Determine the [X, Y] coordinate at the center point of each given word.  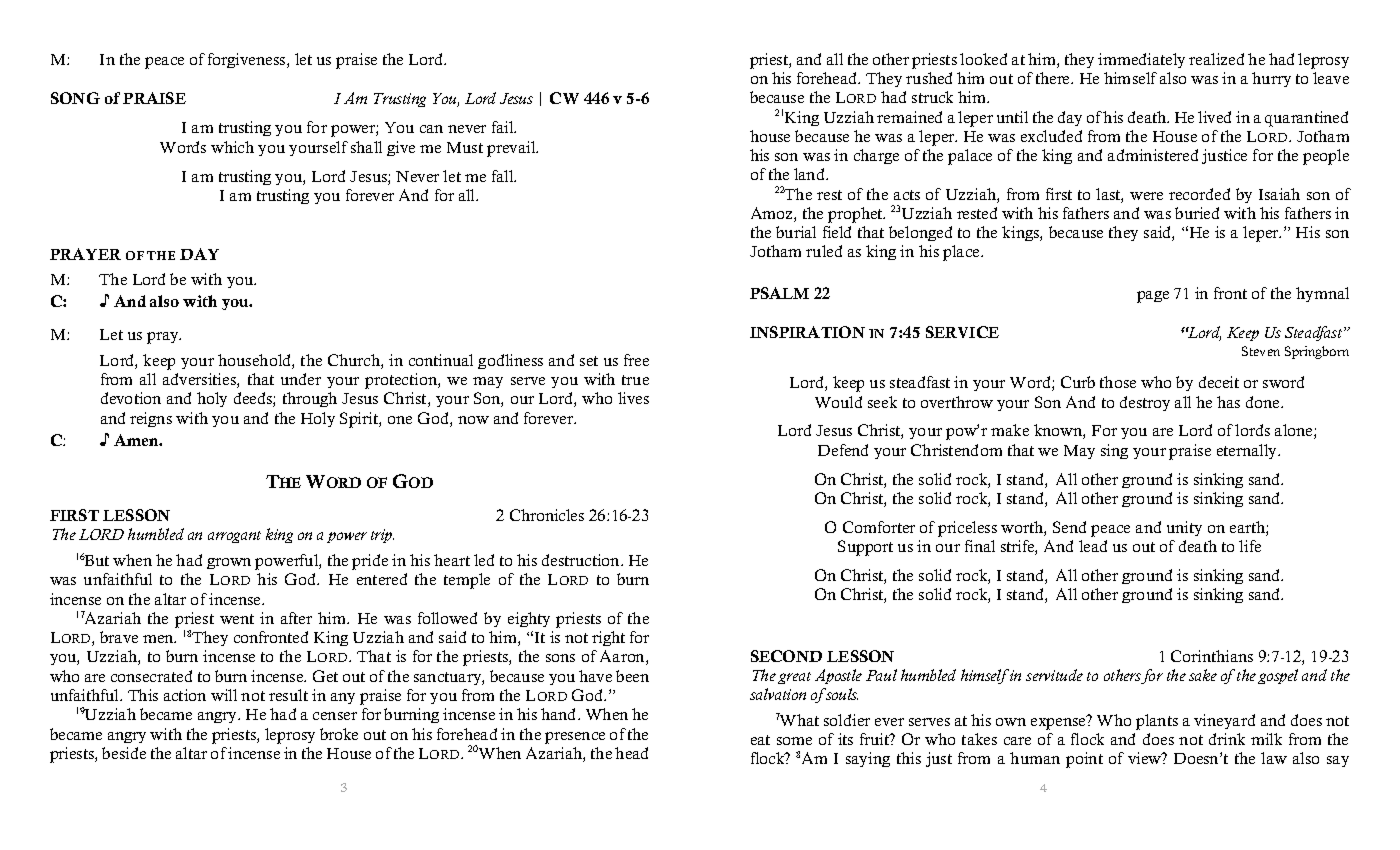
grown [229, 563]
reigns [151, 419]
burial [796, 232]
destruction [582, 560]
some [794, 741]
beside [124, 753]
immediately [1141, 60]
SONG [75, 98]
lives [633, 398]
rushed [929, 78]
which [232, 147]
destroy [1145, 403]
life [1250, 546]
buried [1197, 213]
